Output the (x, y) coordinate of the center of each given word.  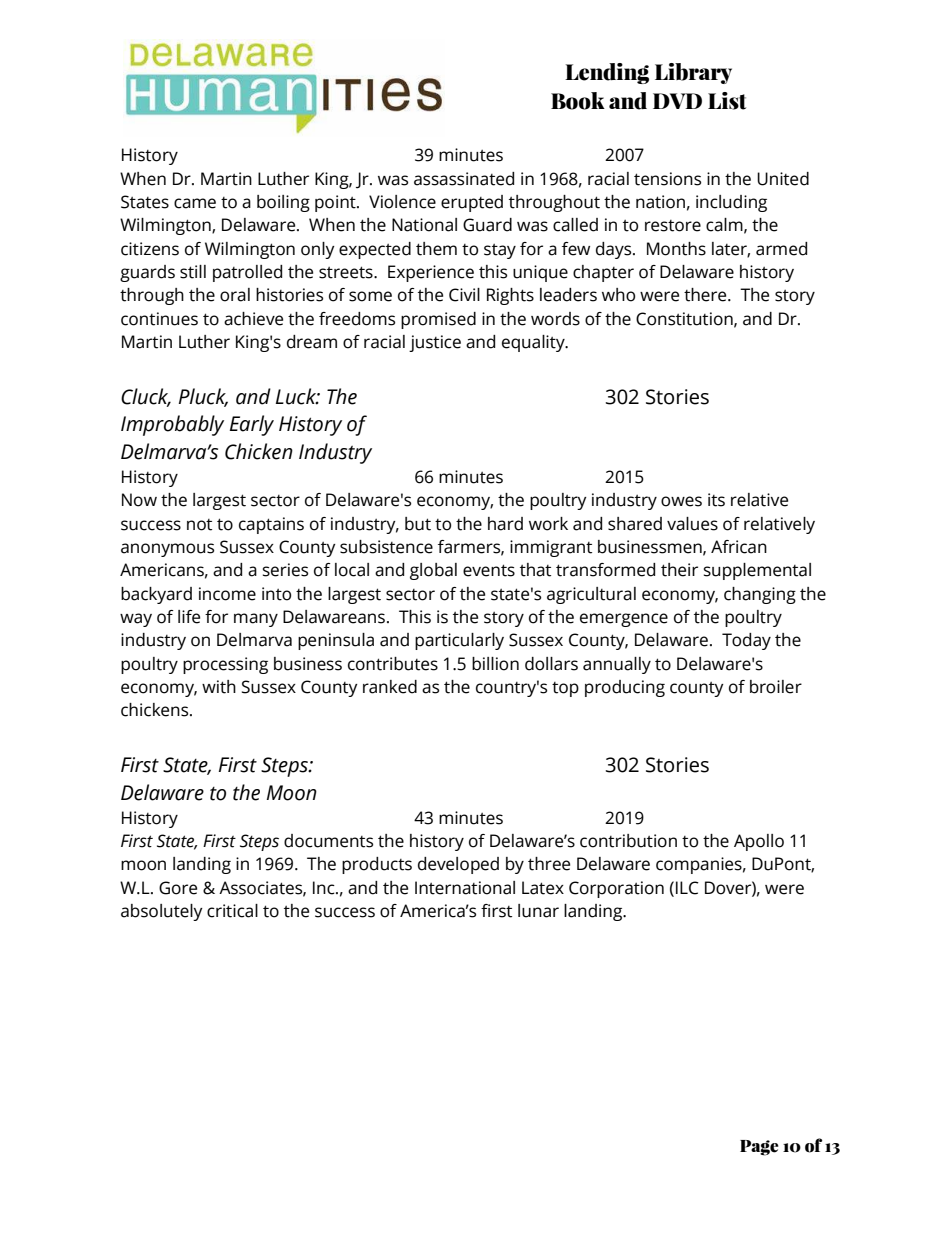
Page (759, 1148)
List (727, 101)
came (195, 203)
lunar (538, 911)
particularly (459, 641)
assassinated (464, 179)
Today (746, 641)
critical (232, 911)
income (227, 594)
